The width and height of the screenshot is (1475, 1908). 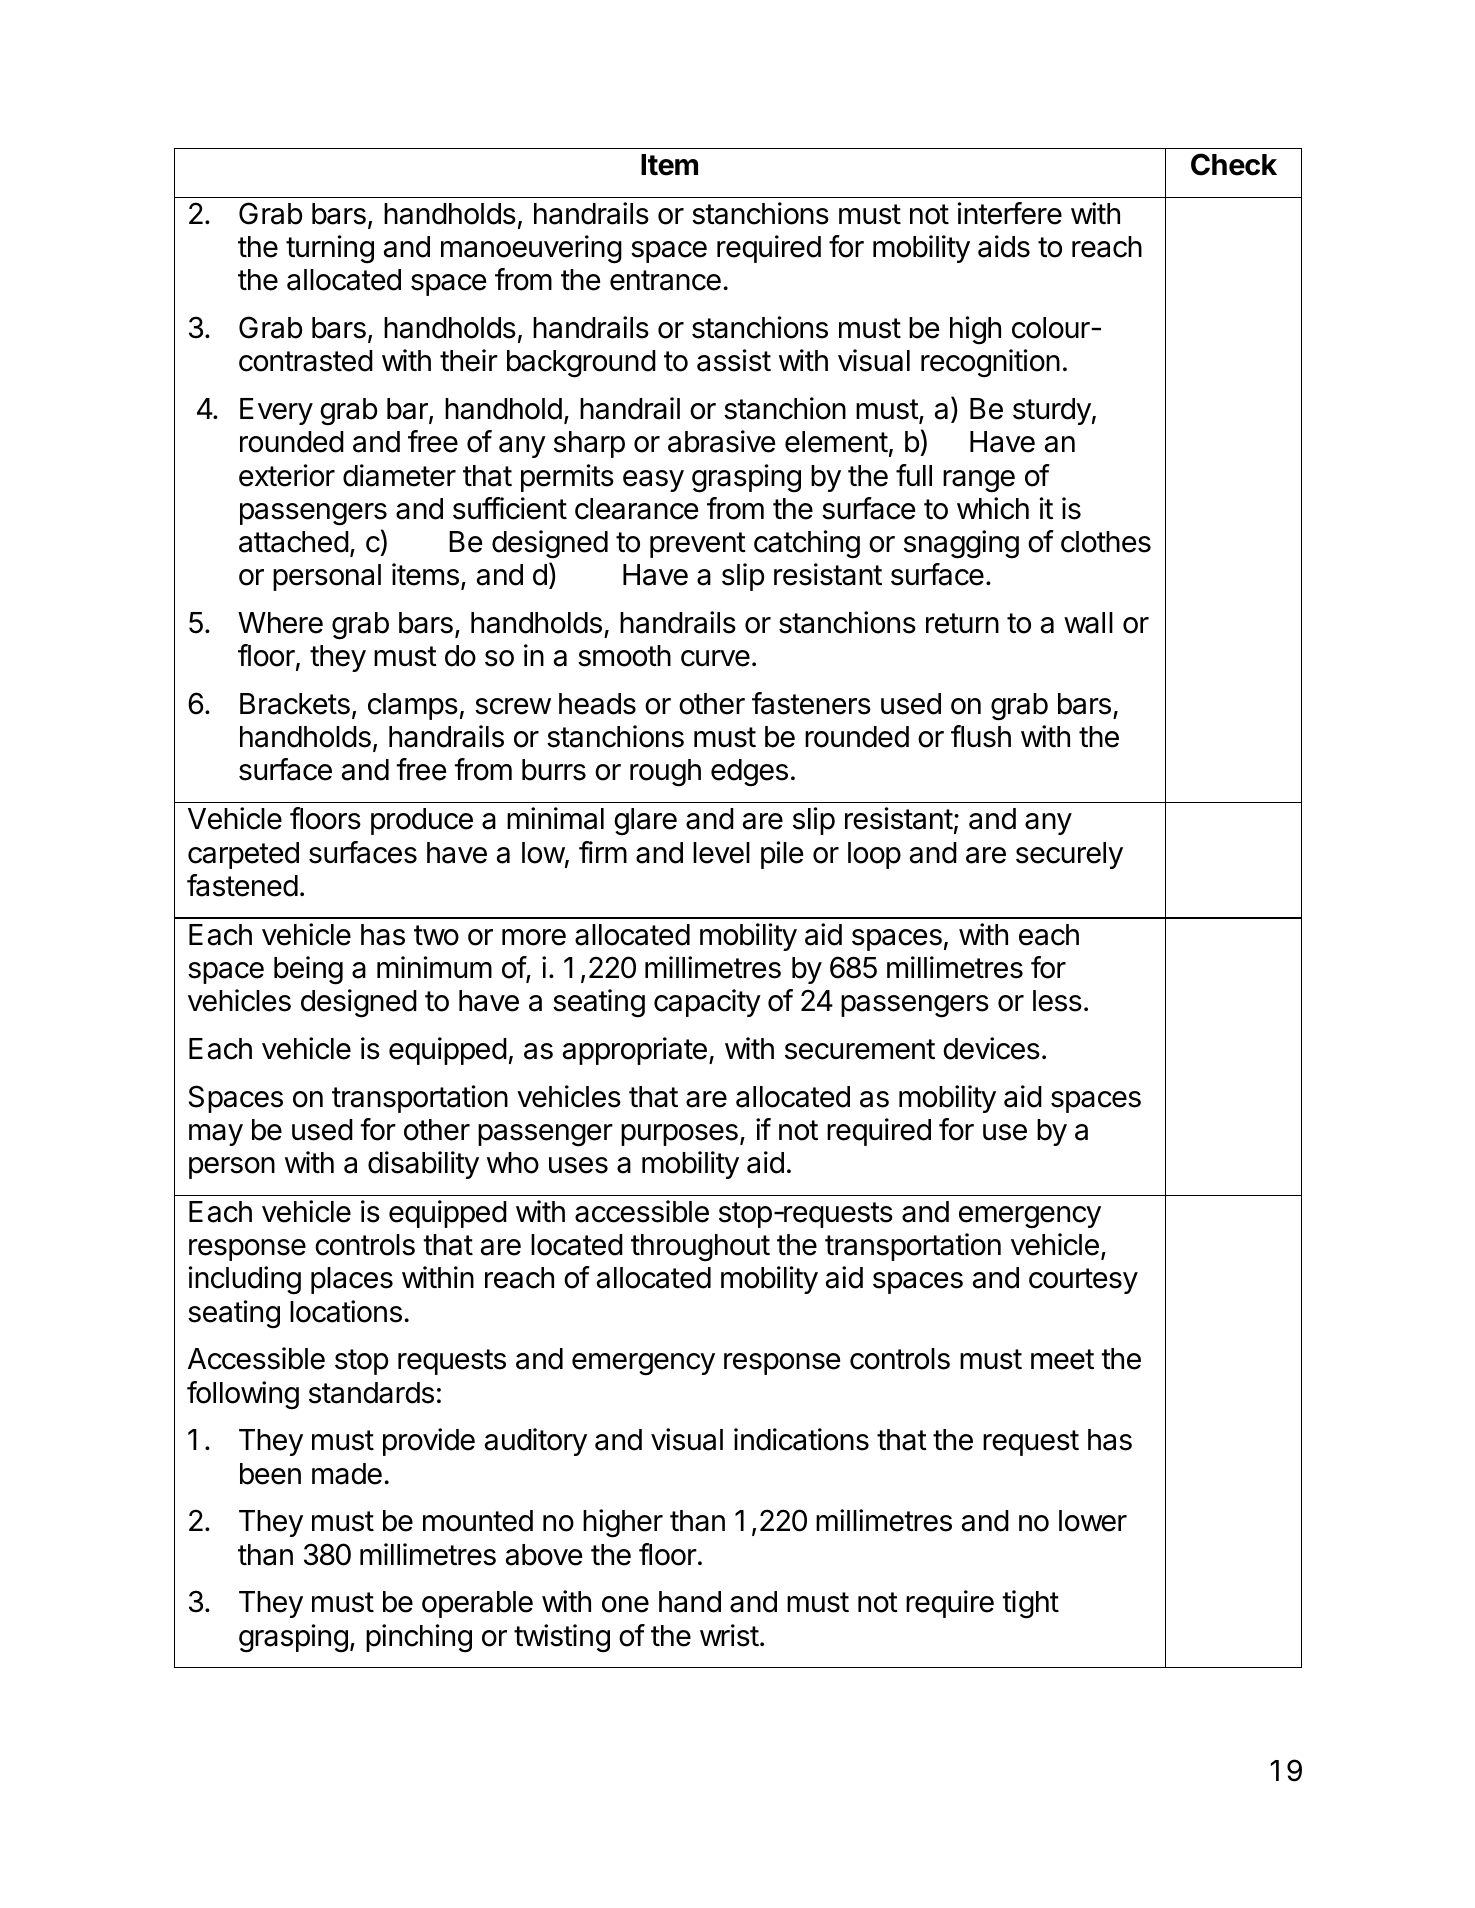 I want to click on pinching, so click(x=419, y=1638).
